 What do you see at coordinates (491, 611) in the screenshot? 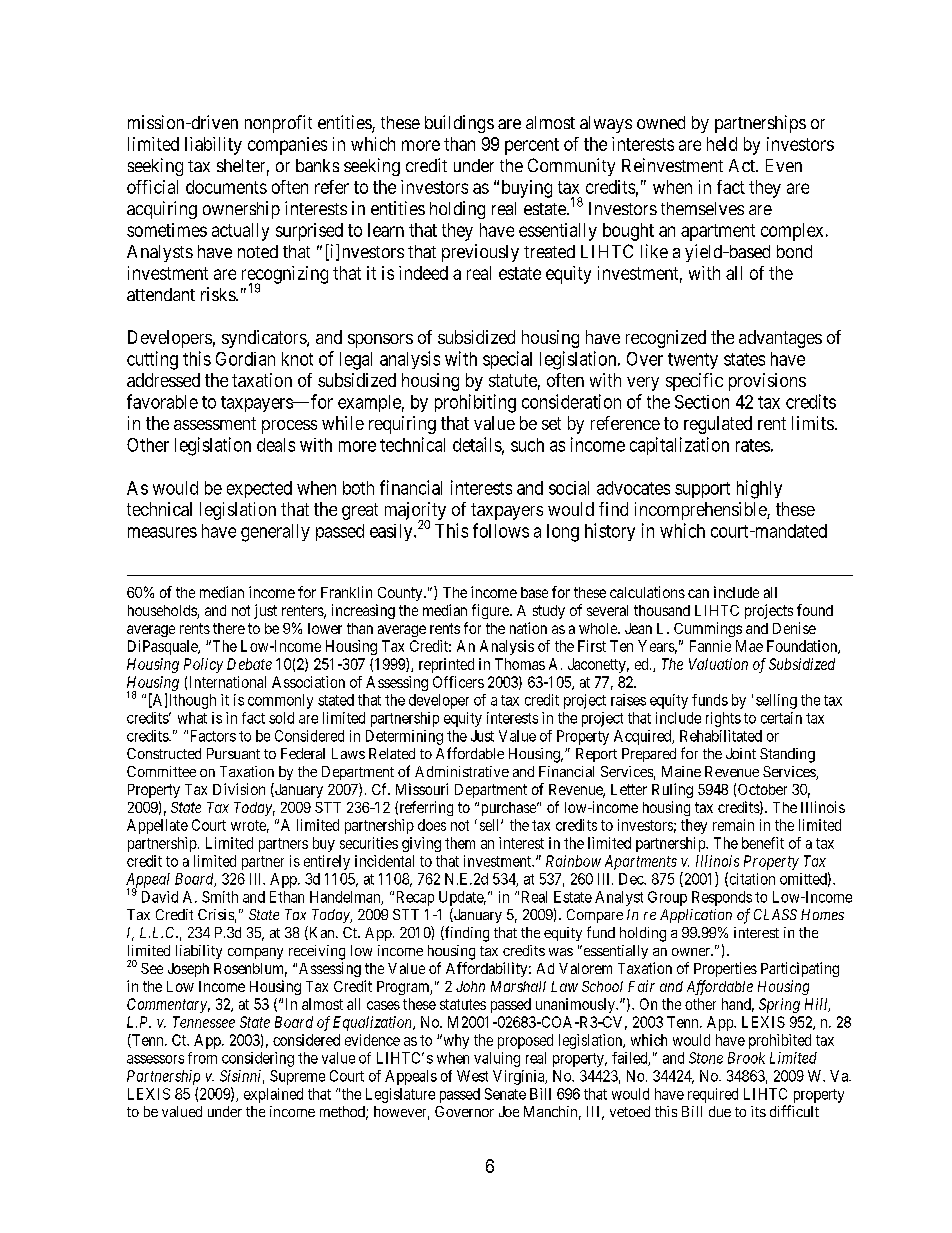
I see `figure` at bounding box center [491, 611].
